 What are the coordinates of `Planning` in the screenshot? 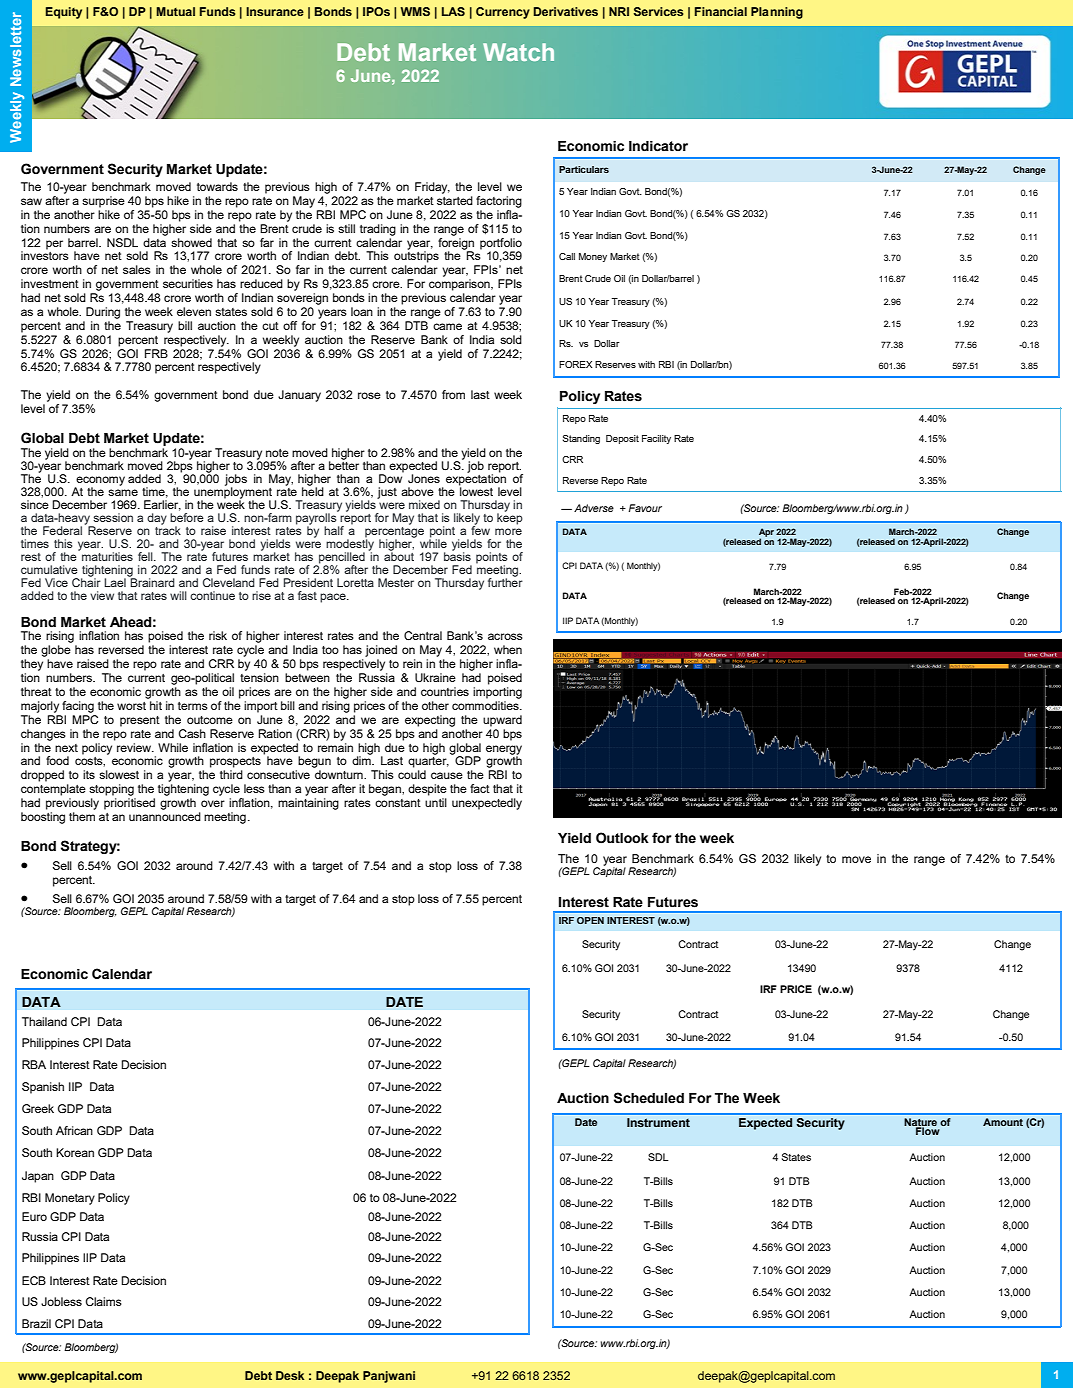 It's located at (777, 13).
